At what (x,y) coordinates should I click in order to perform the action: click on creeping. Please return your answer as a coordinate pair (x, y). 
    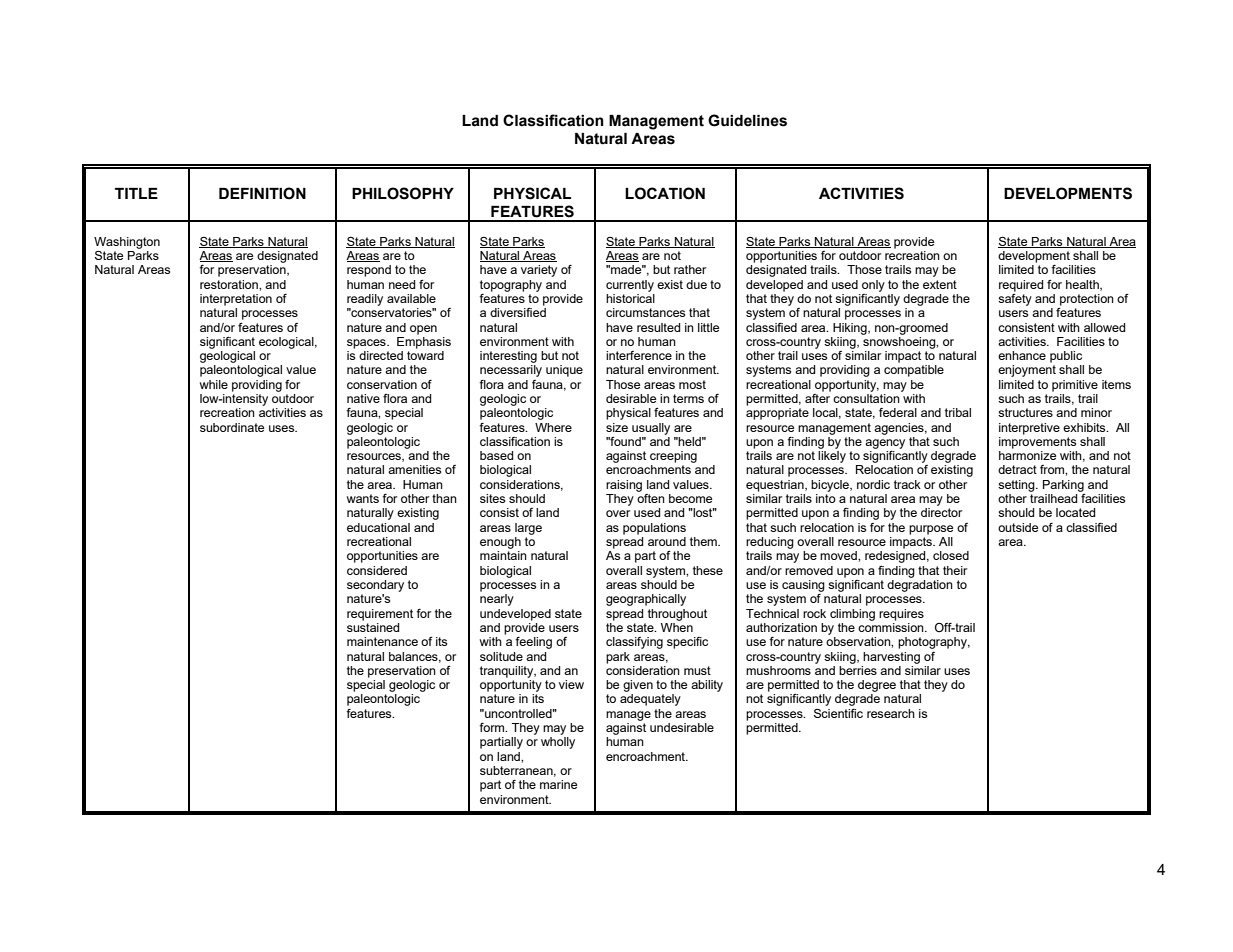
    Looking at the image, I should click on (673, 457).
